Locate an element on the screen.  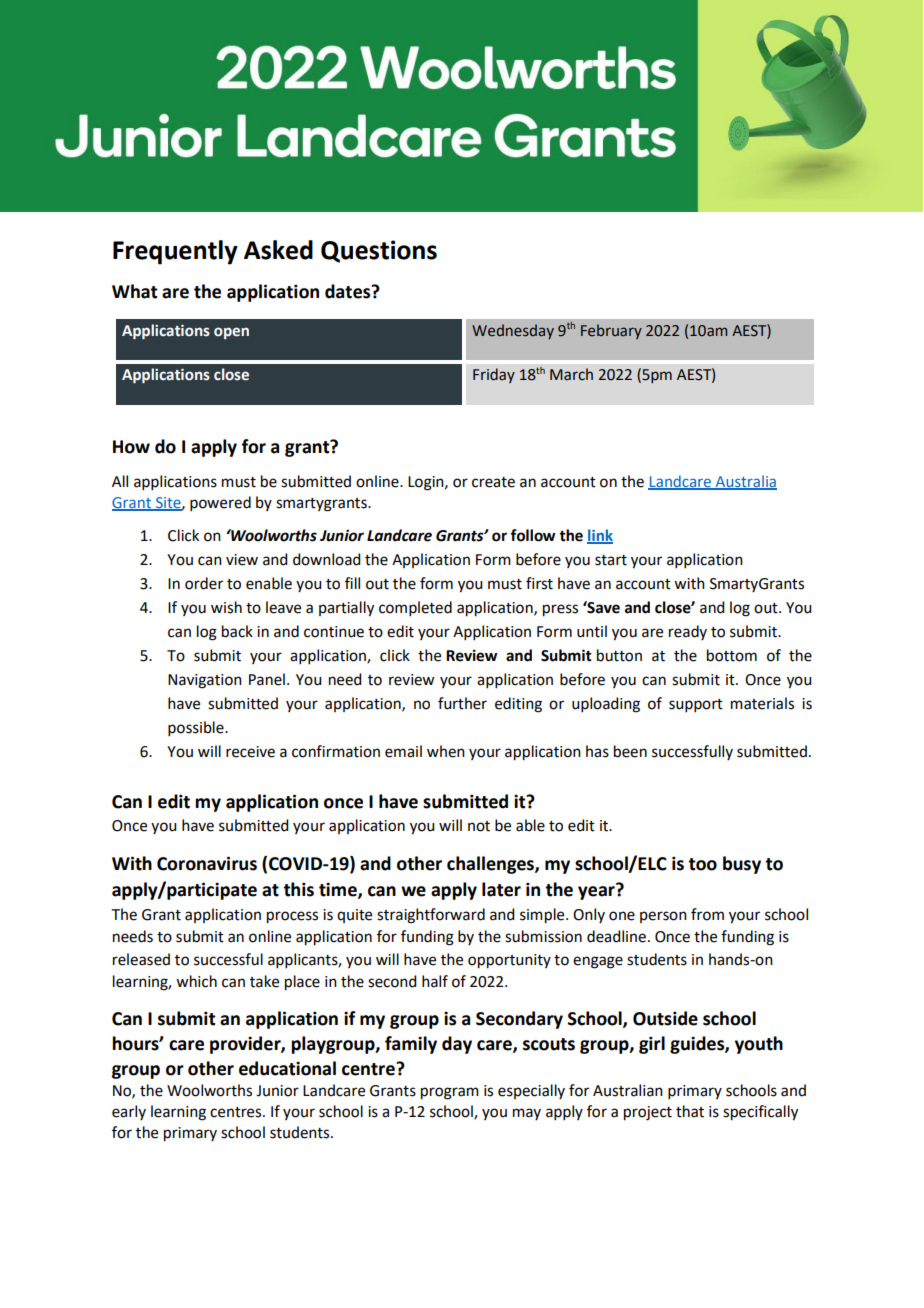
Frequently is located at coordinates (175, 252).
